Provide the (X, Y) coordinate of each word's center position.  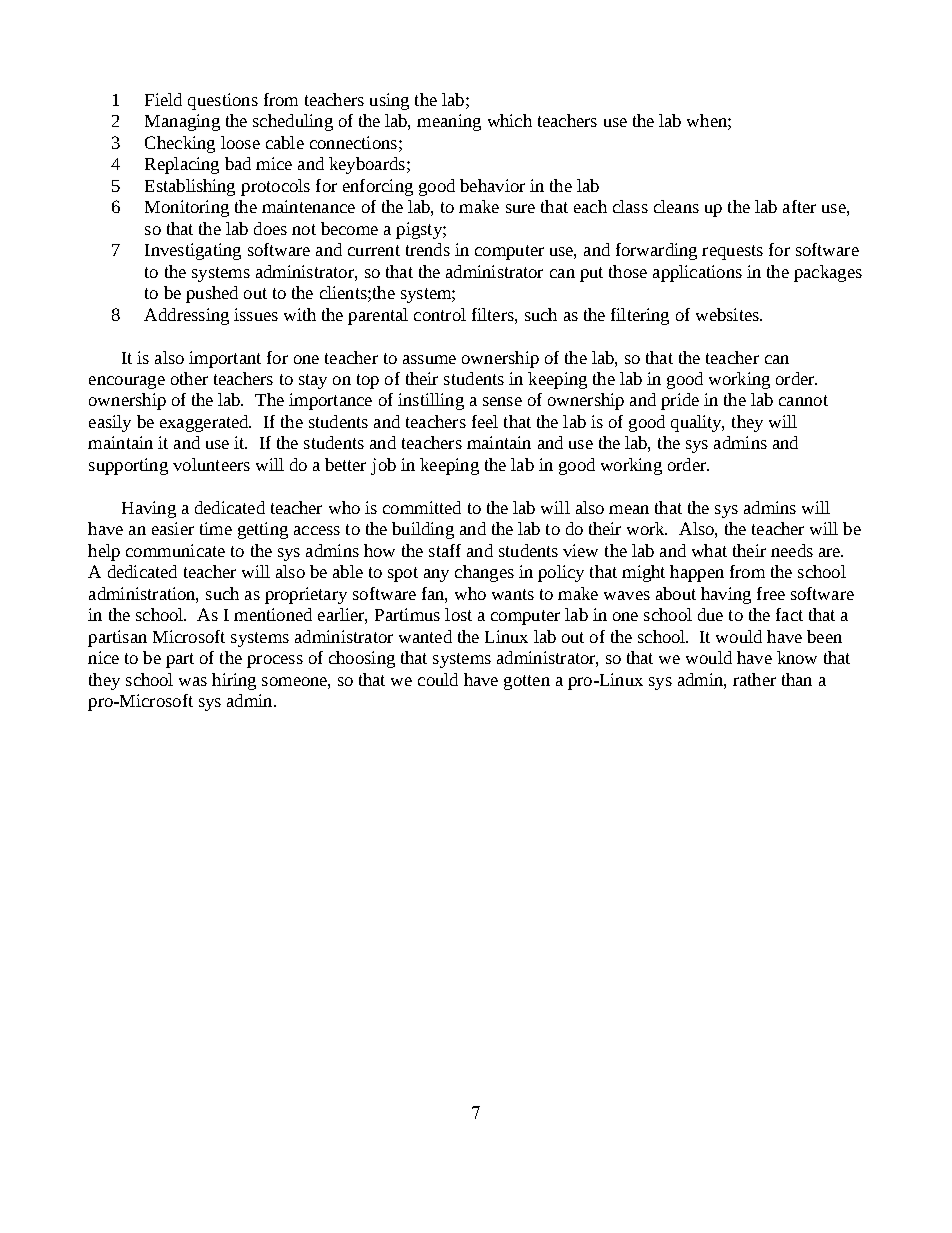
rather (754, 679)
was (193, 681)
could (438, 679)
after (799, 206)
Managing (182, 122)
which (510, 120)
